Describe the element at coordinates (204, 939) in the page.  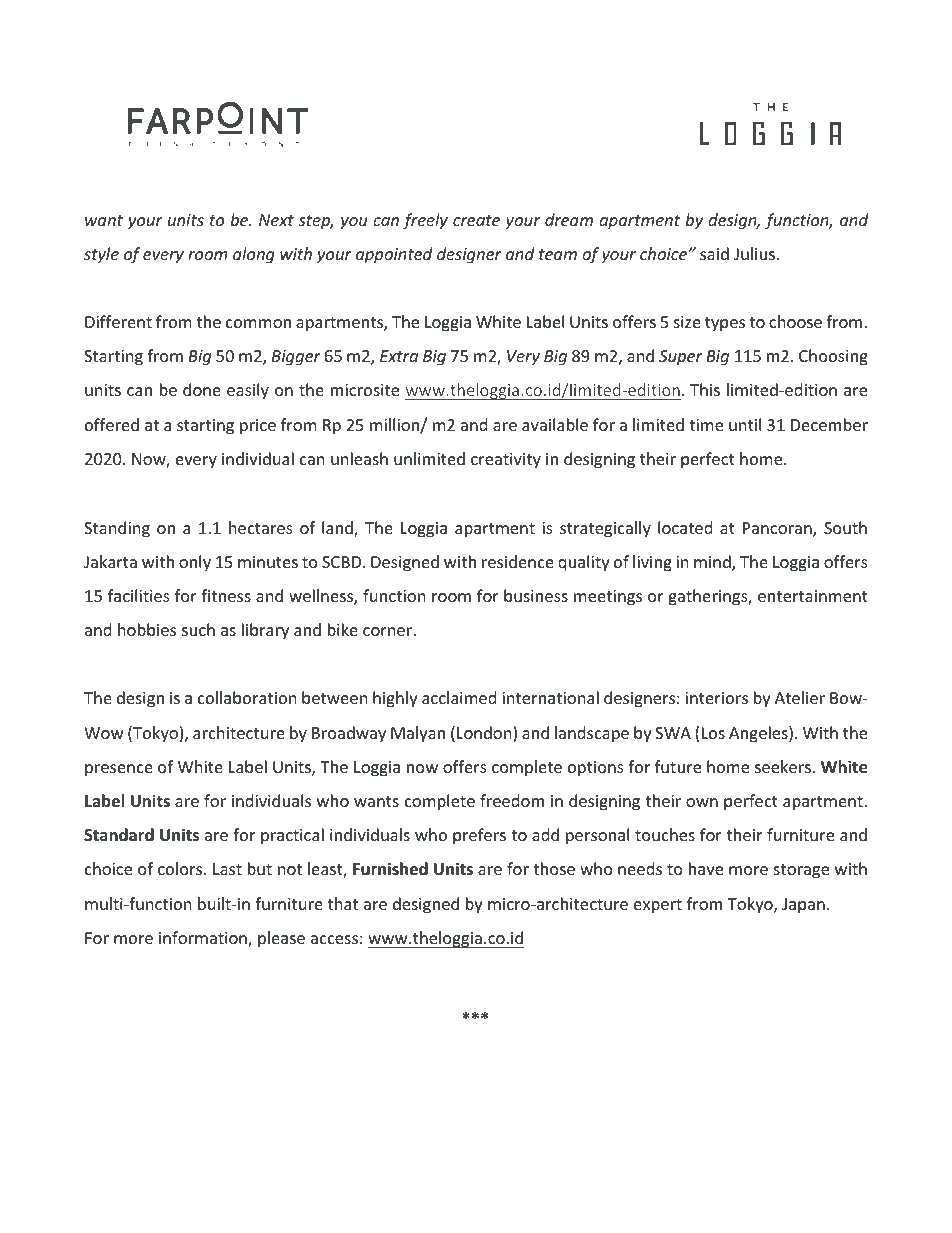
I see `information` at that location.
